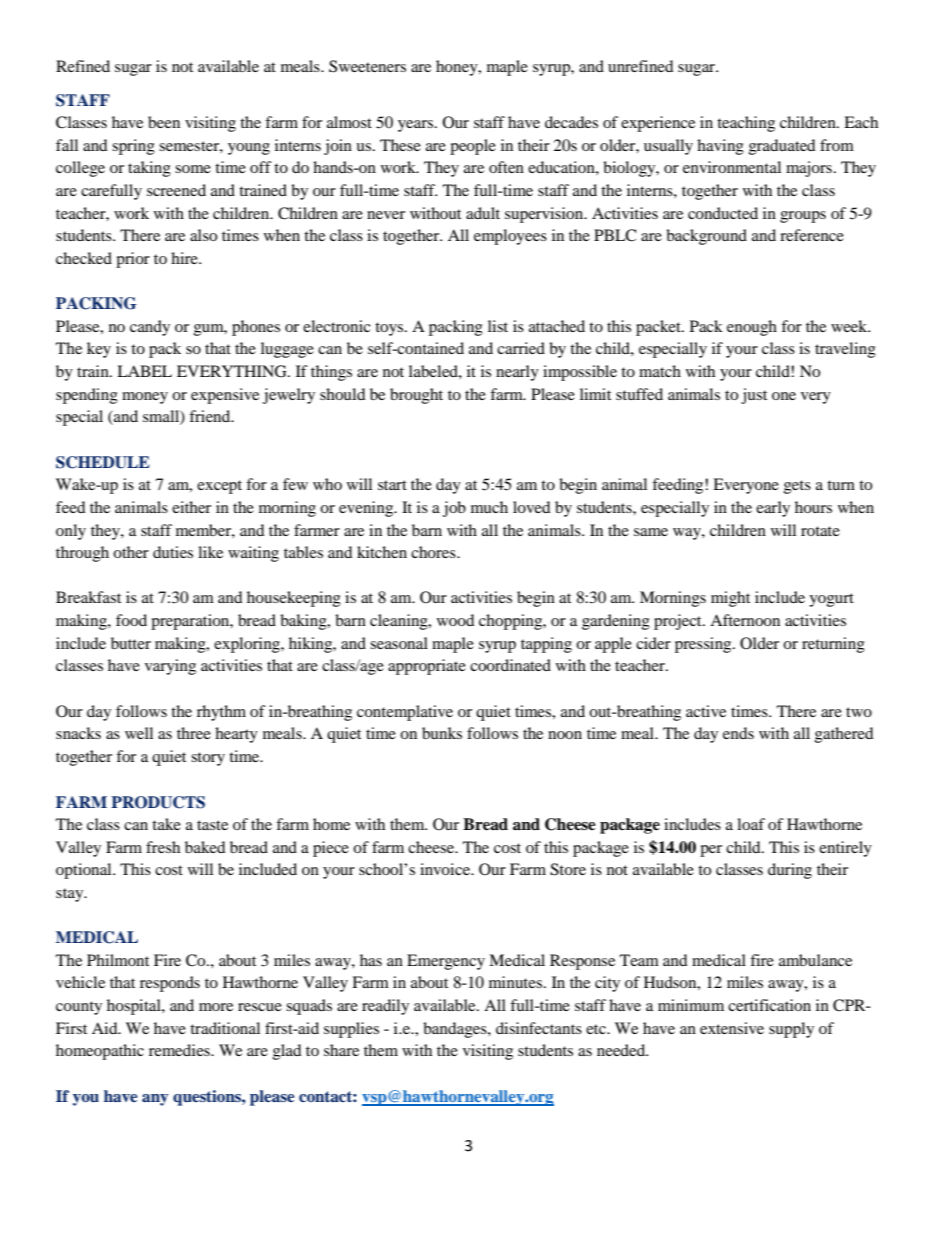  What do you see at coordinates (416, 396) in the screenshot?
I see `brought` at bounding box center [416, 396].
